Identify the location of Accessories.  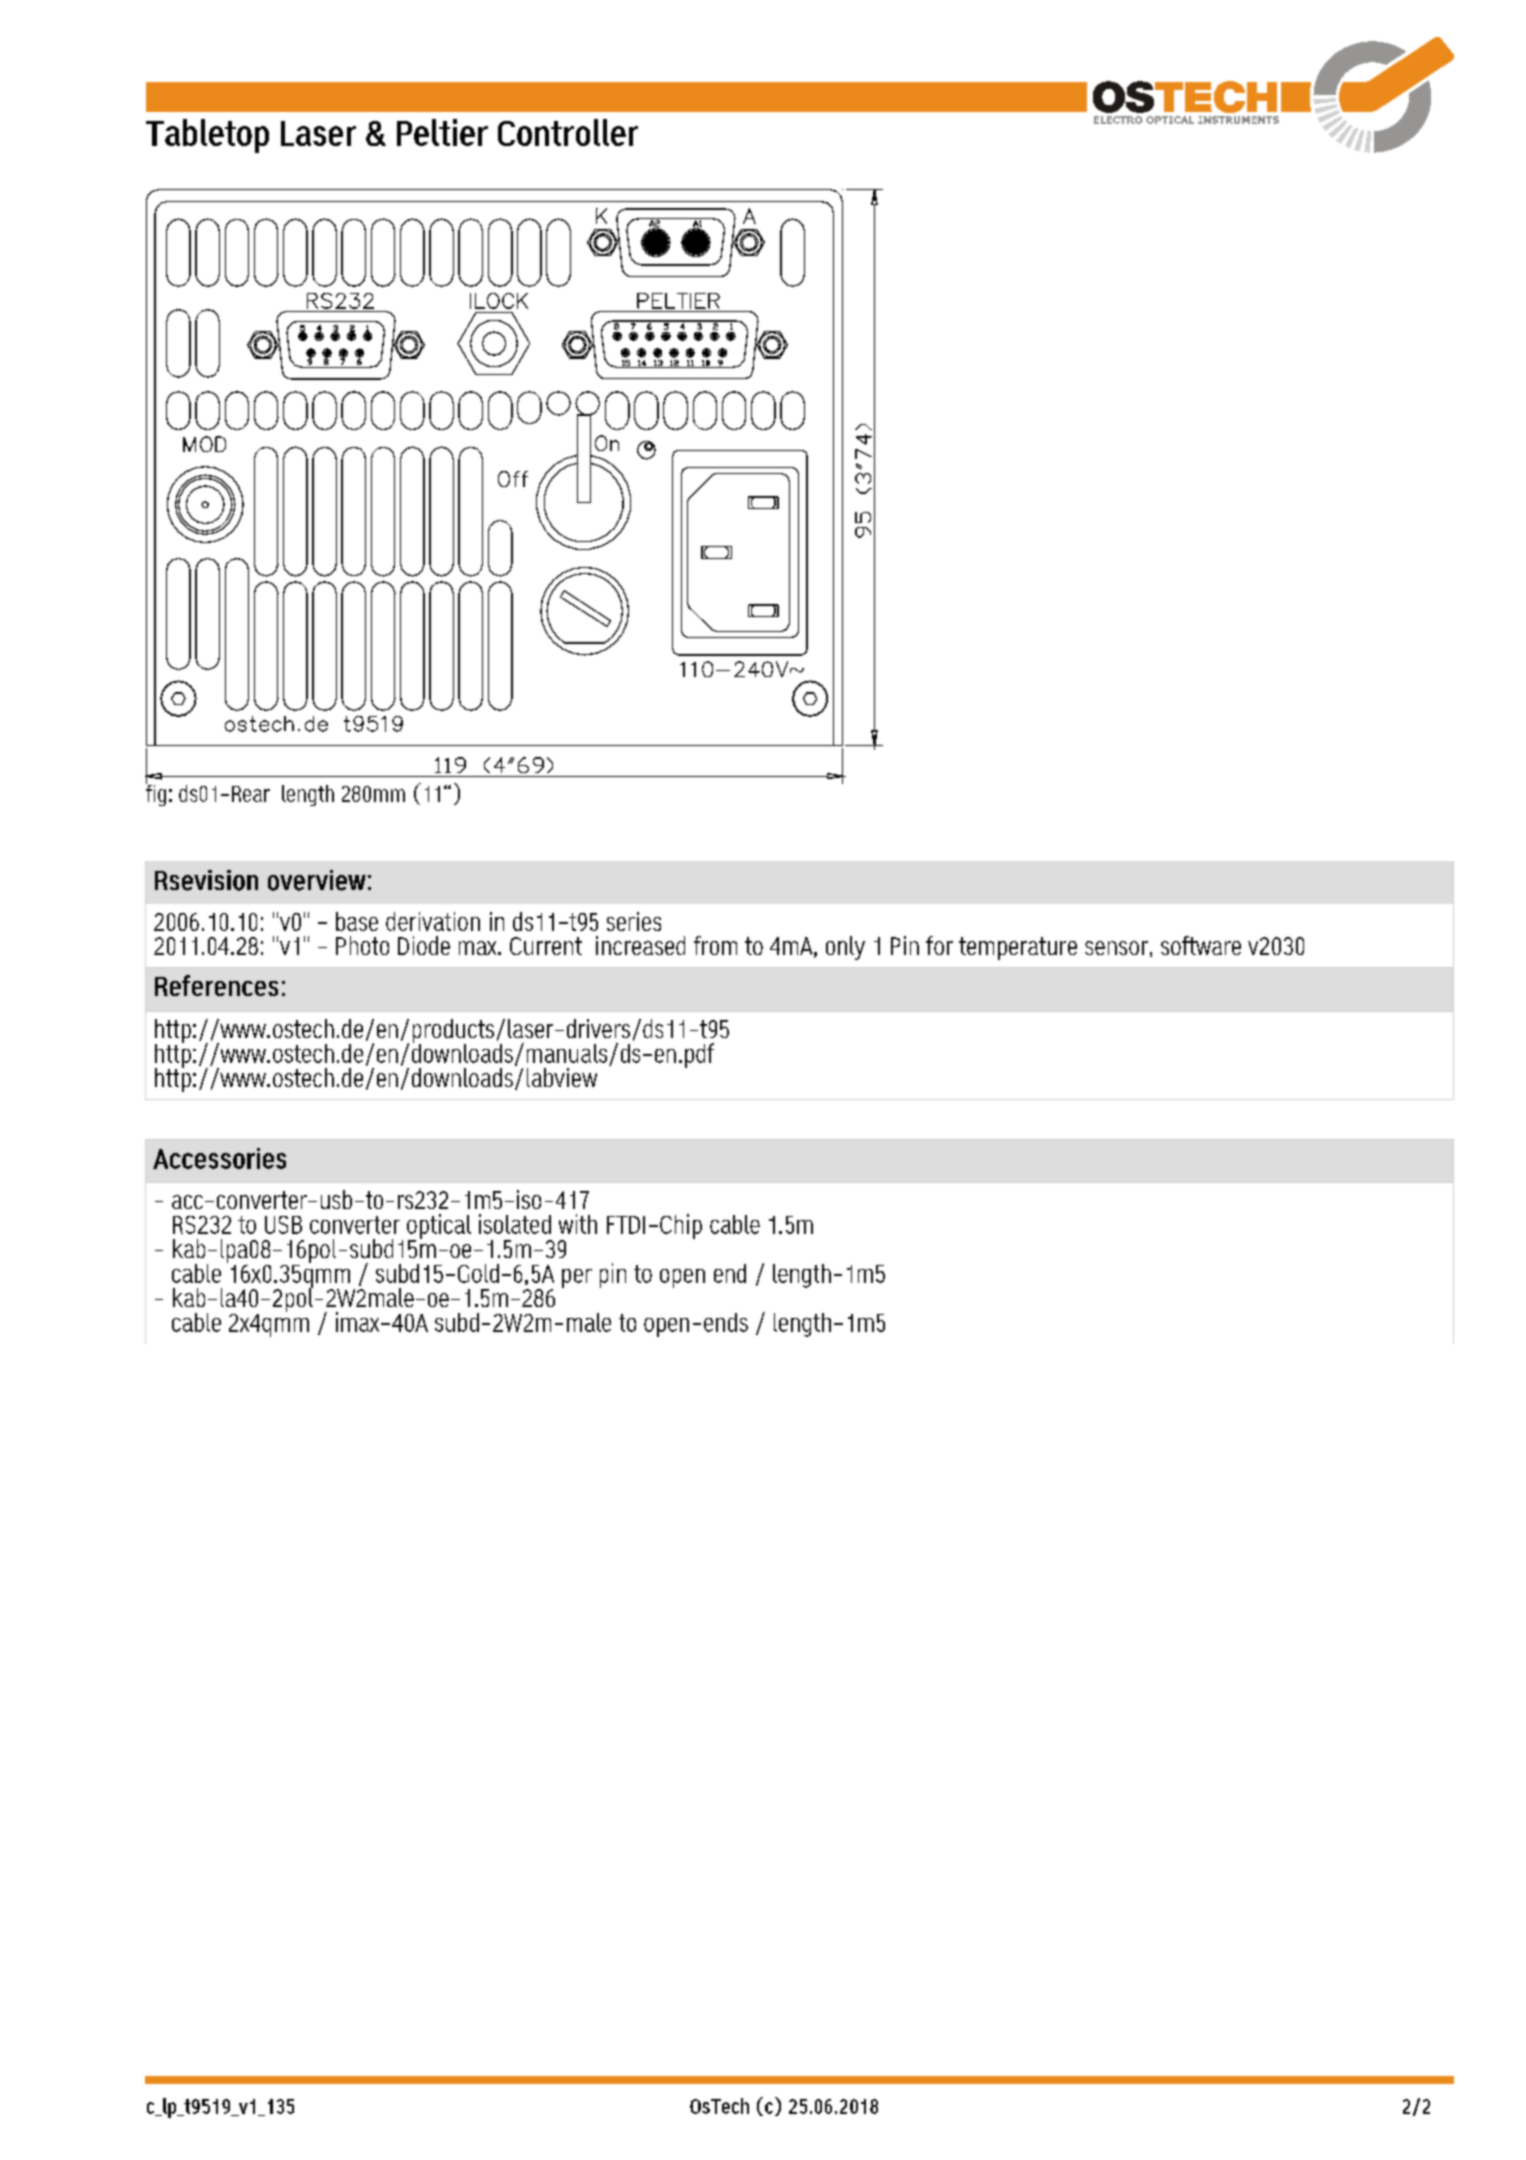
(219, 1158).
